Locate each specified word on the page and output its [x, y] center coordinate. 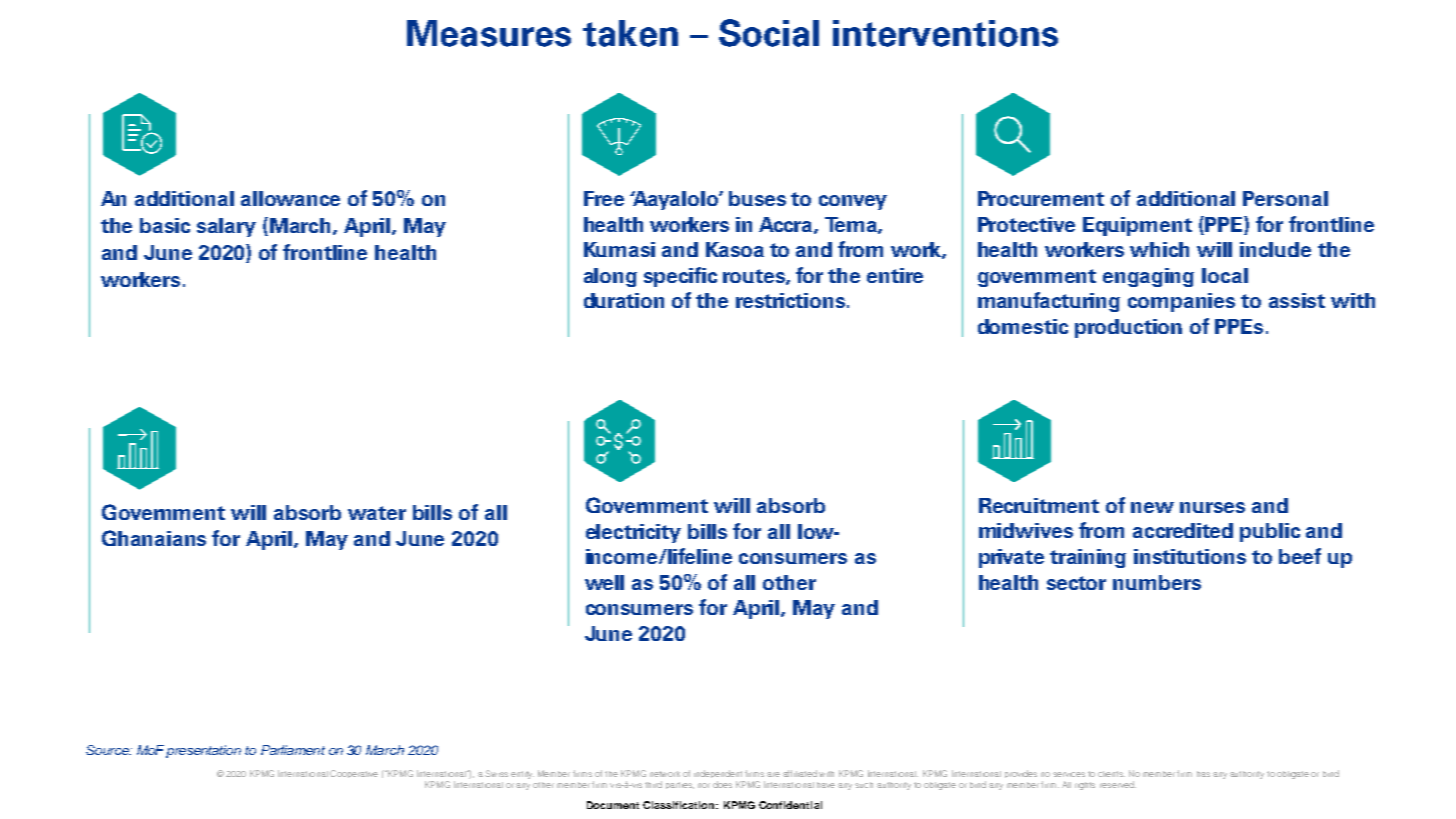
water [377, 513]
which [1159, 249]
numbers [1157, 582]
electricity [633, 533]
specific [680, 277]
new [1152, 507]
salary [226, 227]
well [604, 582]
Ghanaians [154, 538]
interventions [945, 33]
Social [769, 33]
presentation [203, 751]
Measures [489, 33]
